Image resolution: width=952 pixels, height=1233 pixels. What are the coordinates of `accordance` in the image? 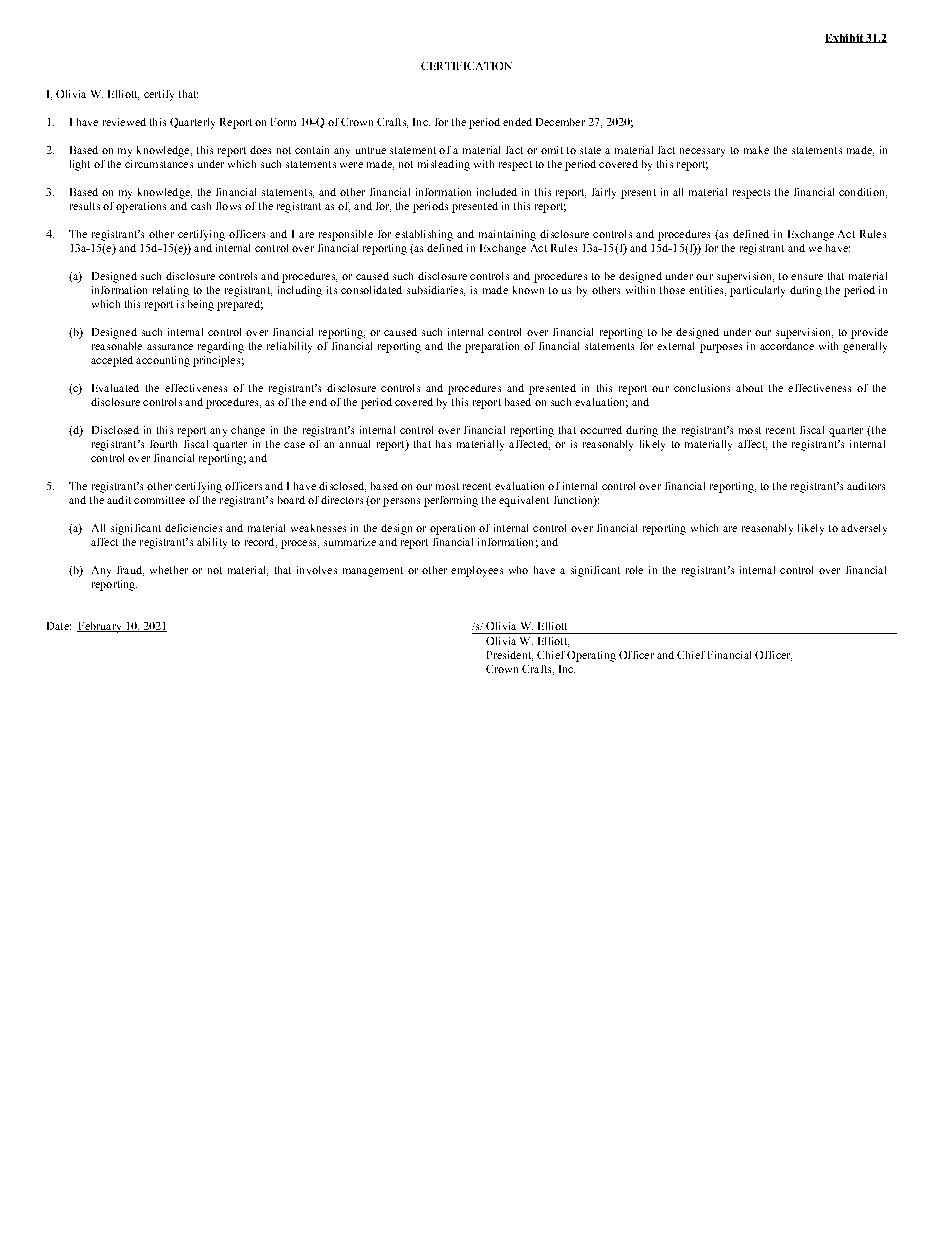 It's located at (787, 346).
